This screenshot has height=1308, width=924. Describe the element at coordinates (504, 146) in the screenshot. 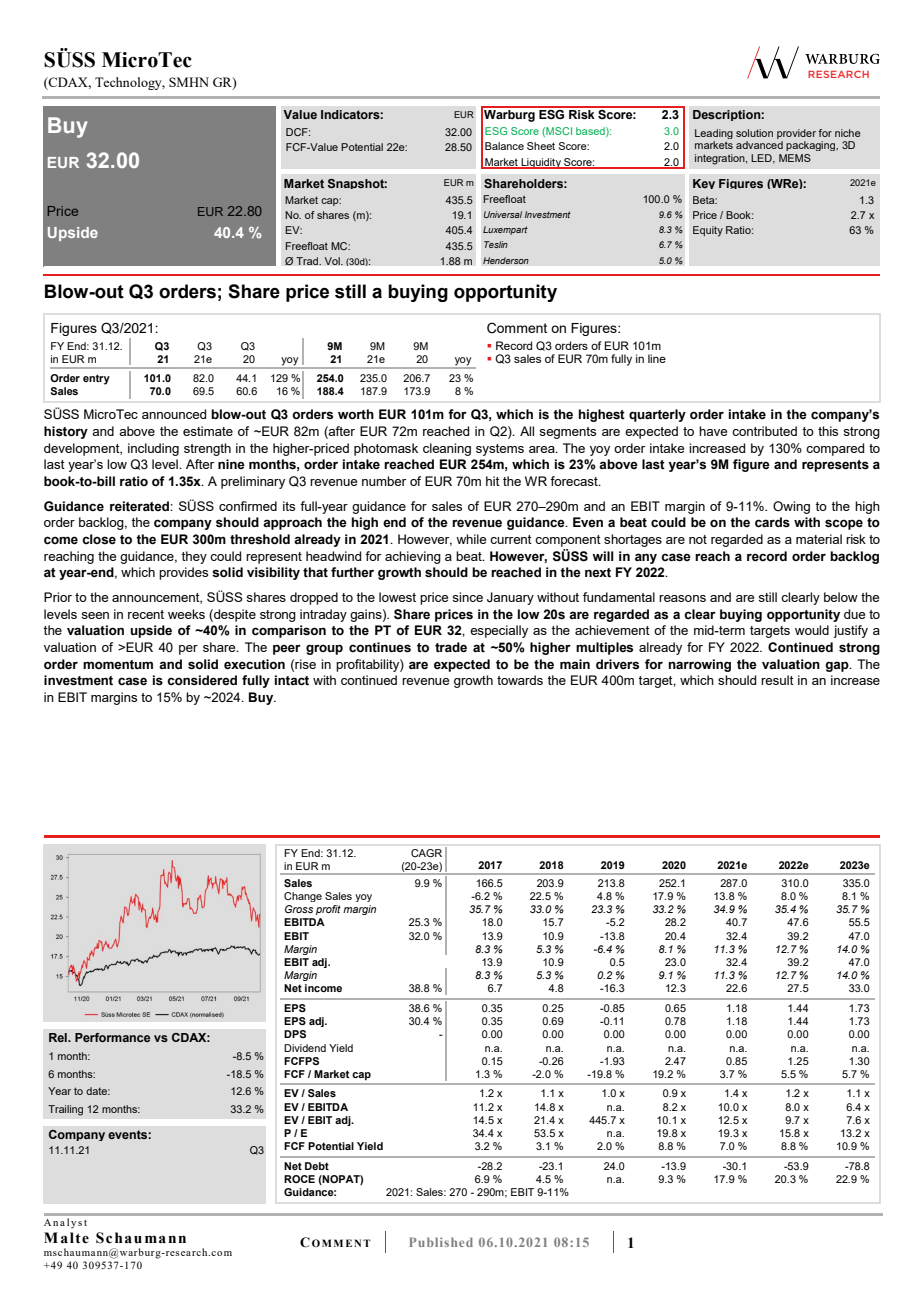

I see `Balance` at that location.
